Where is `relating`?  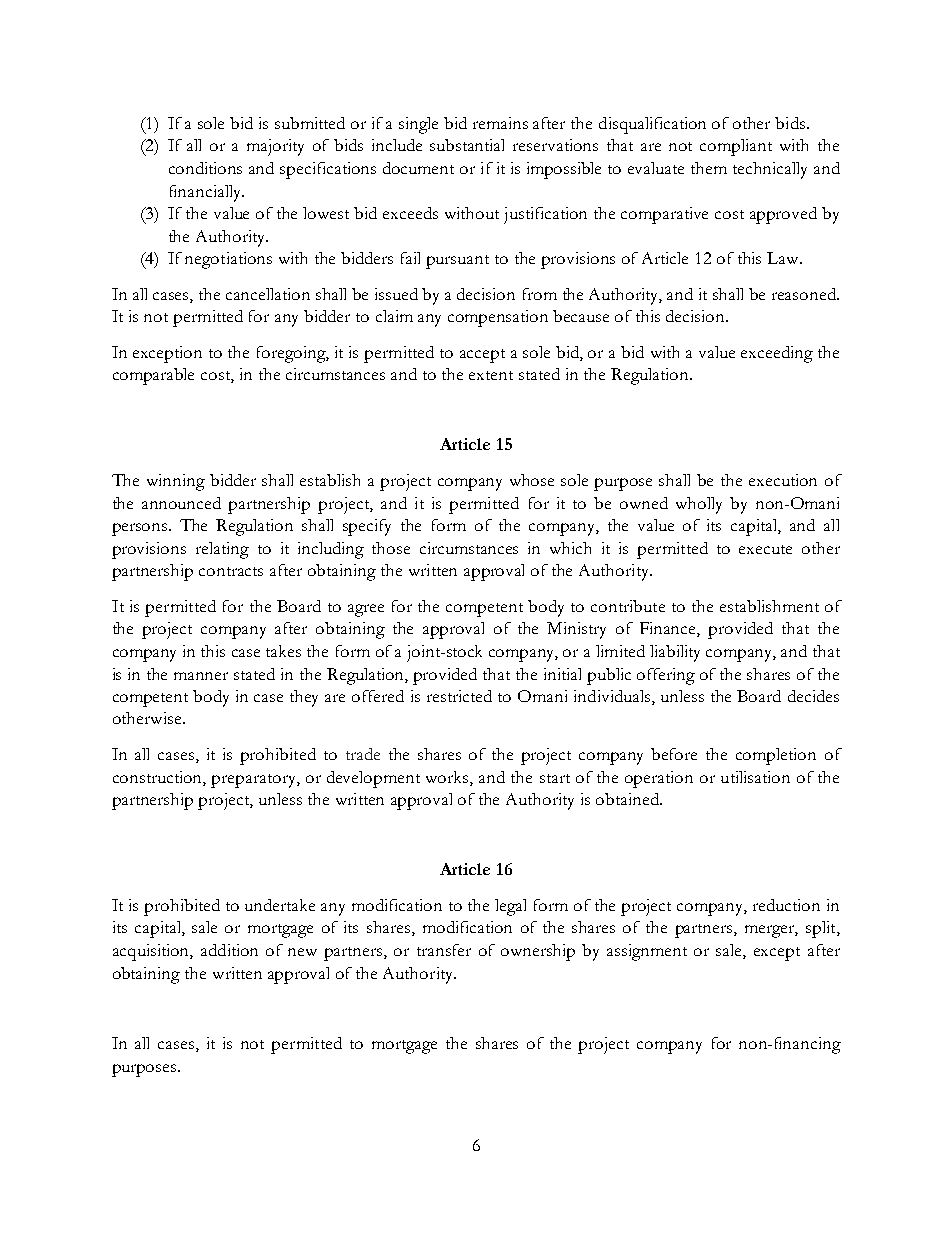 relating is located at coordinates (222, 550).
